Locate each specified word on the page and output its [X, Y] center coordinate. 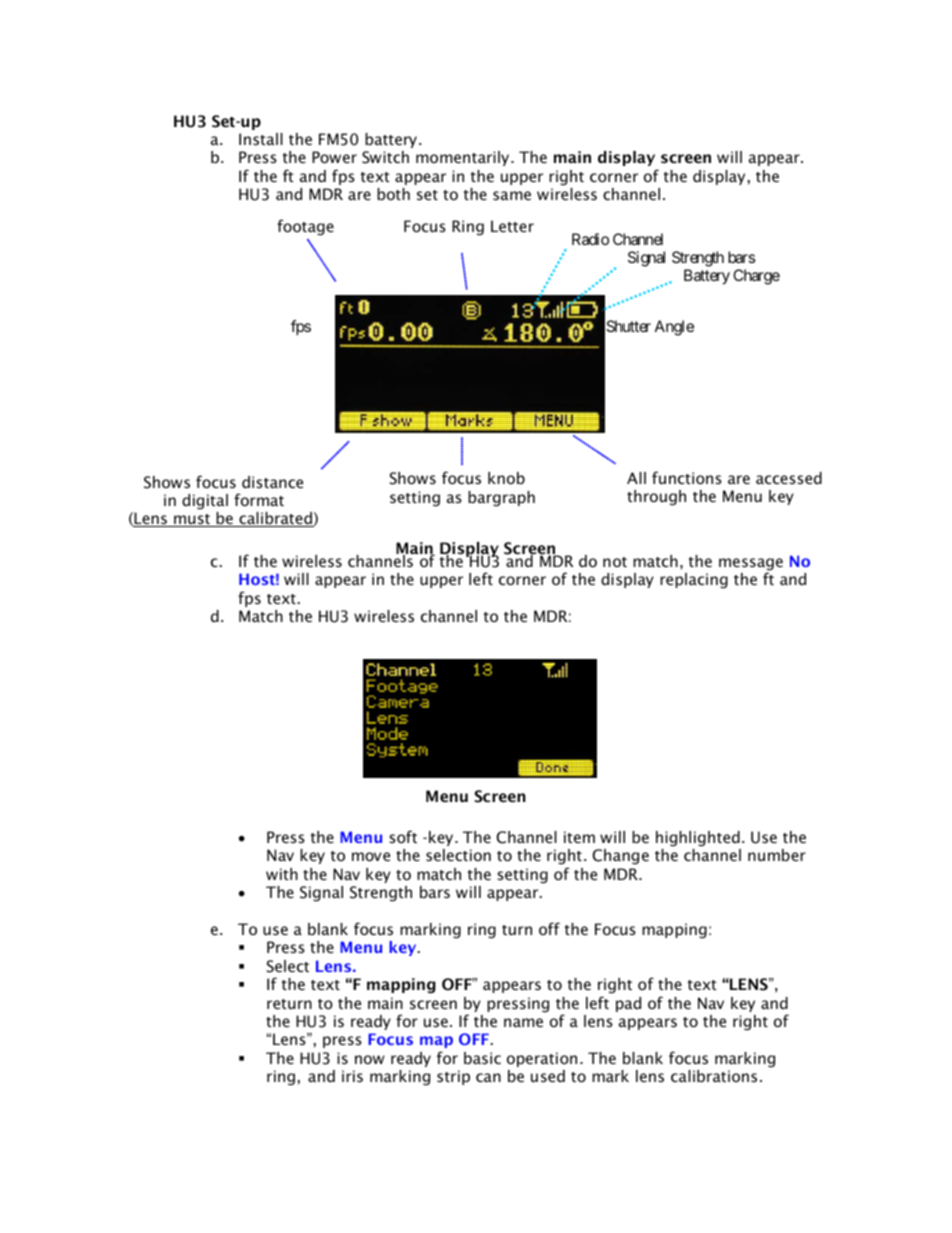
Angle [674, 328]
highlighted [698, 839]
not [615, 562]
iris [352, 1076]
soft [403, 836]
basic [482, 1058]
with [282, 874]
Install [261, 139]
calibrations [714, 1076]
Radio [590, 239]
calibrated [275, 519]
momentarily [464, 158]
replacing [694, 581]
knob [506, 478]
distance [272, 482]
